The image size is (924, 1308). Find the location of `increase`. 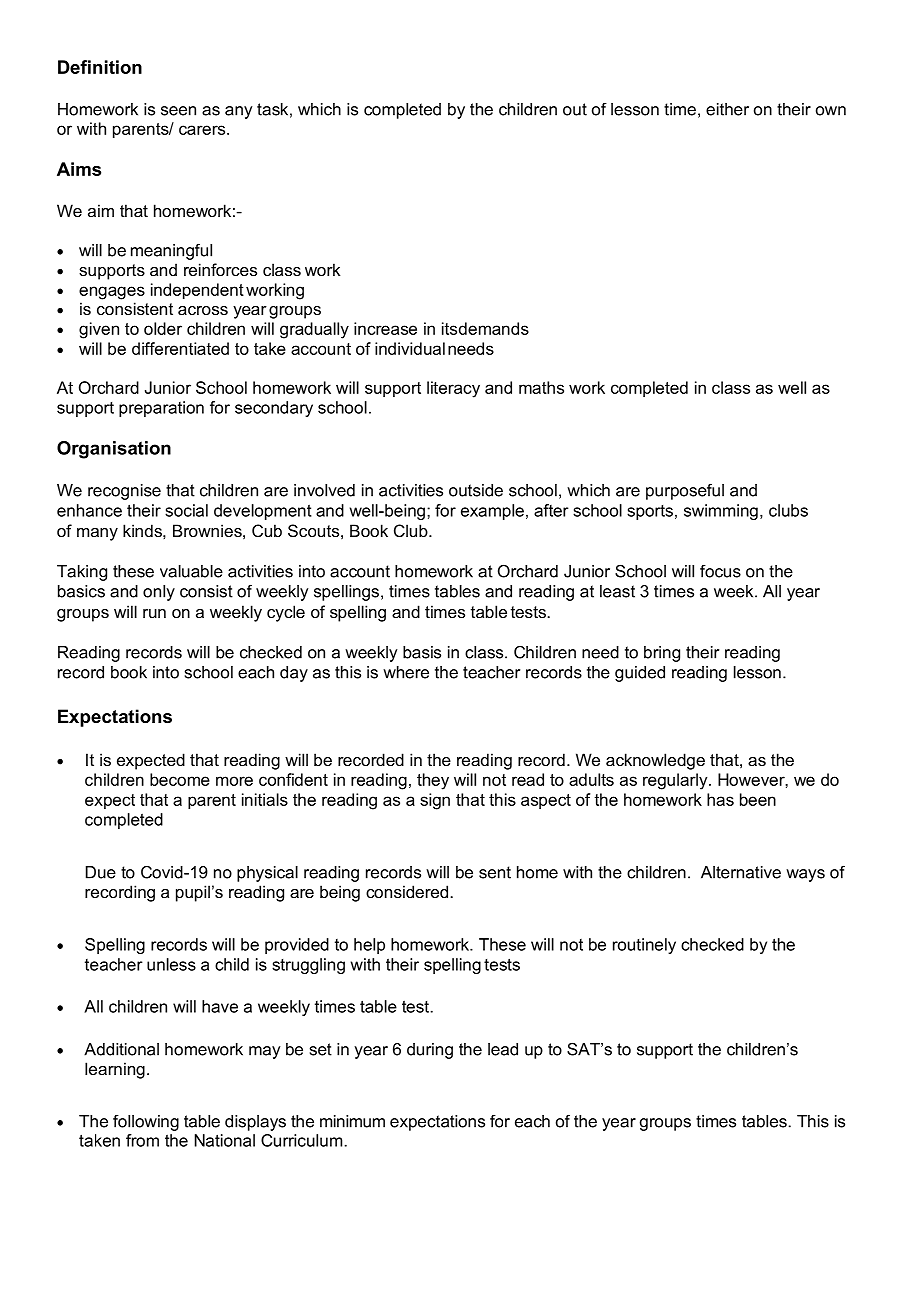

increase is located at coordinates (385, 328).
